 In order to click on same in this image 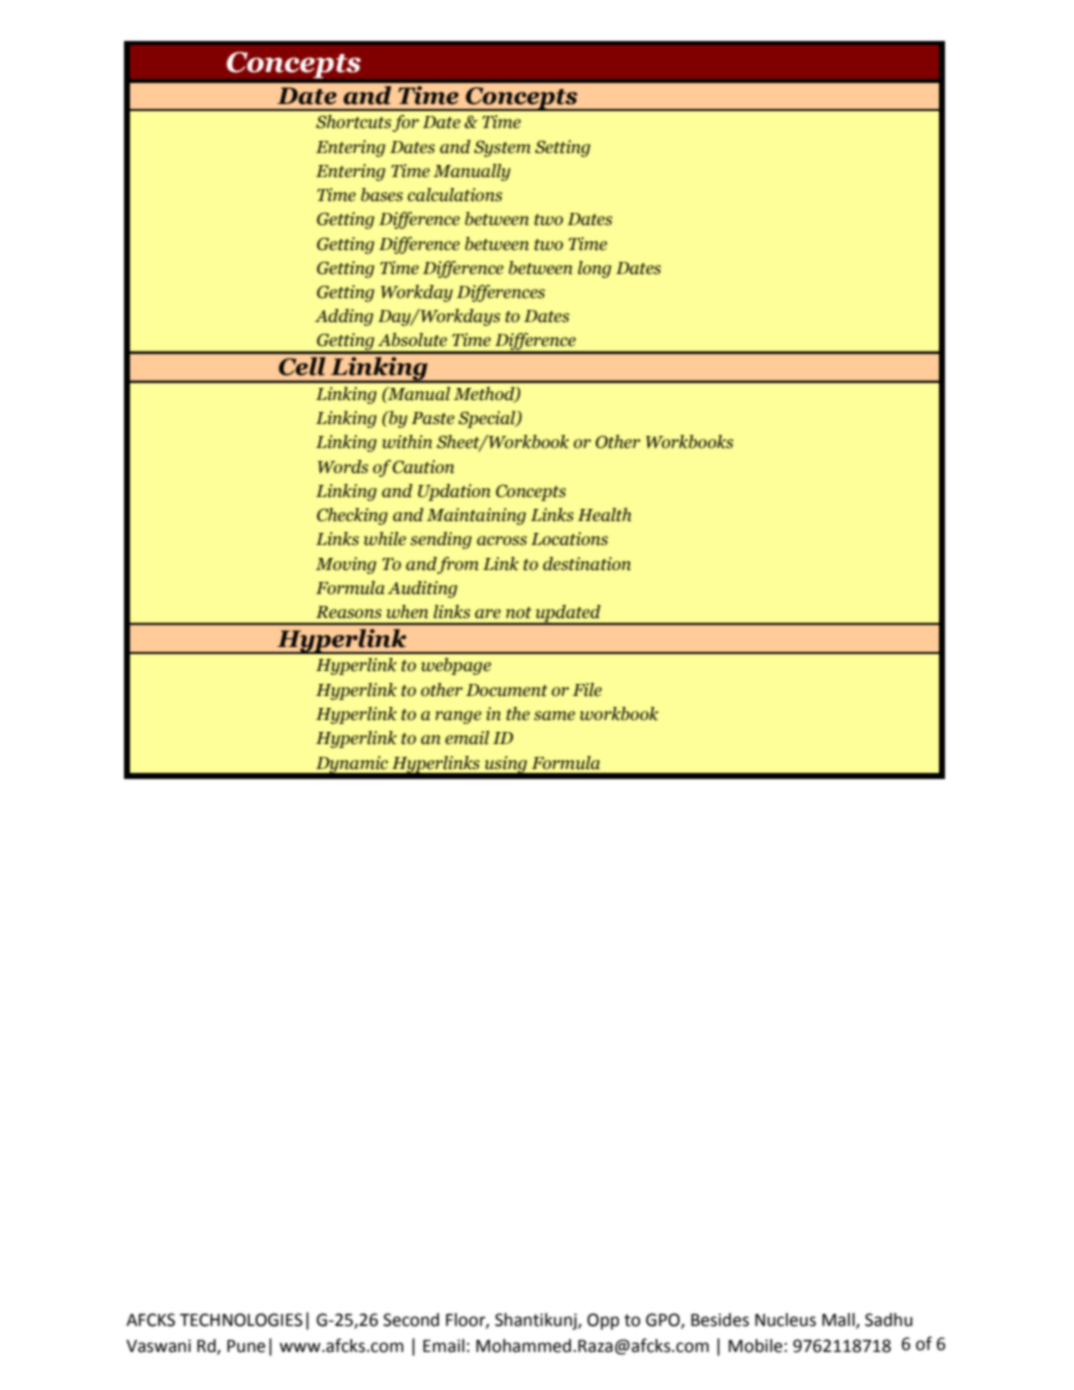, I will do `click(554, 716)`.
